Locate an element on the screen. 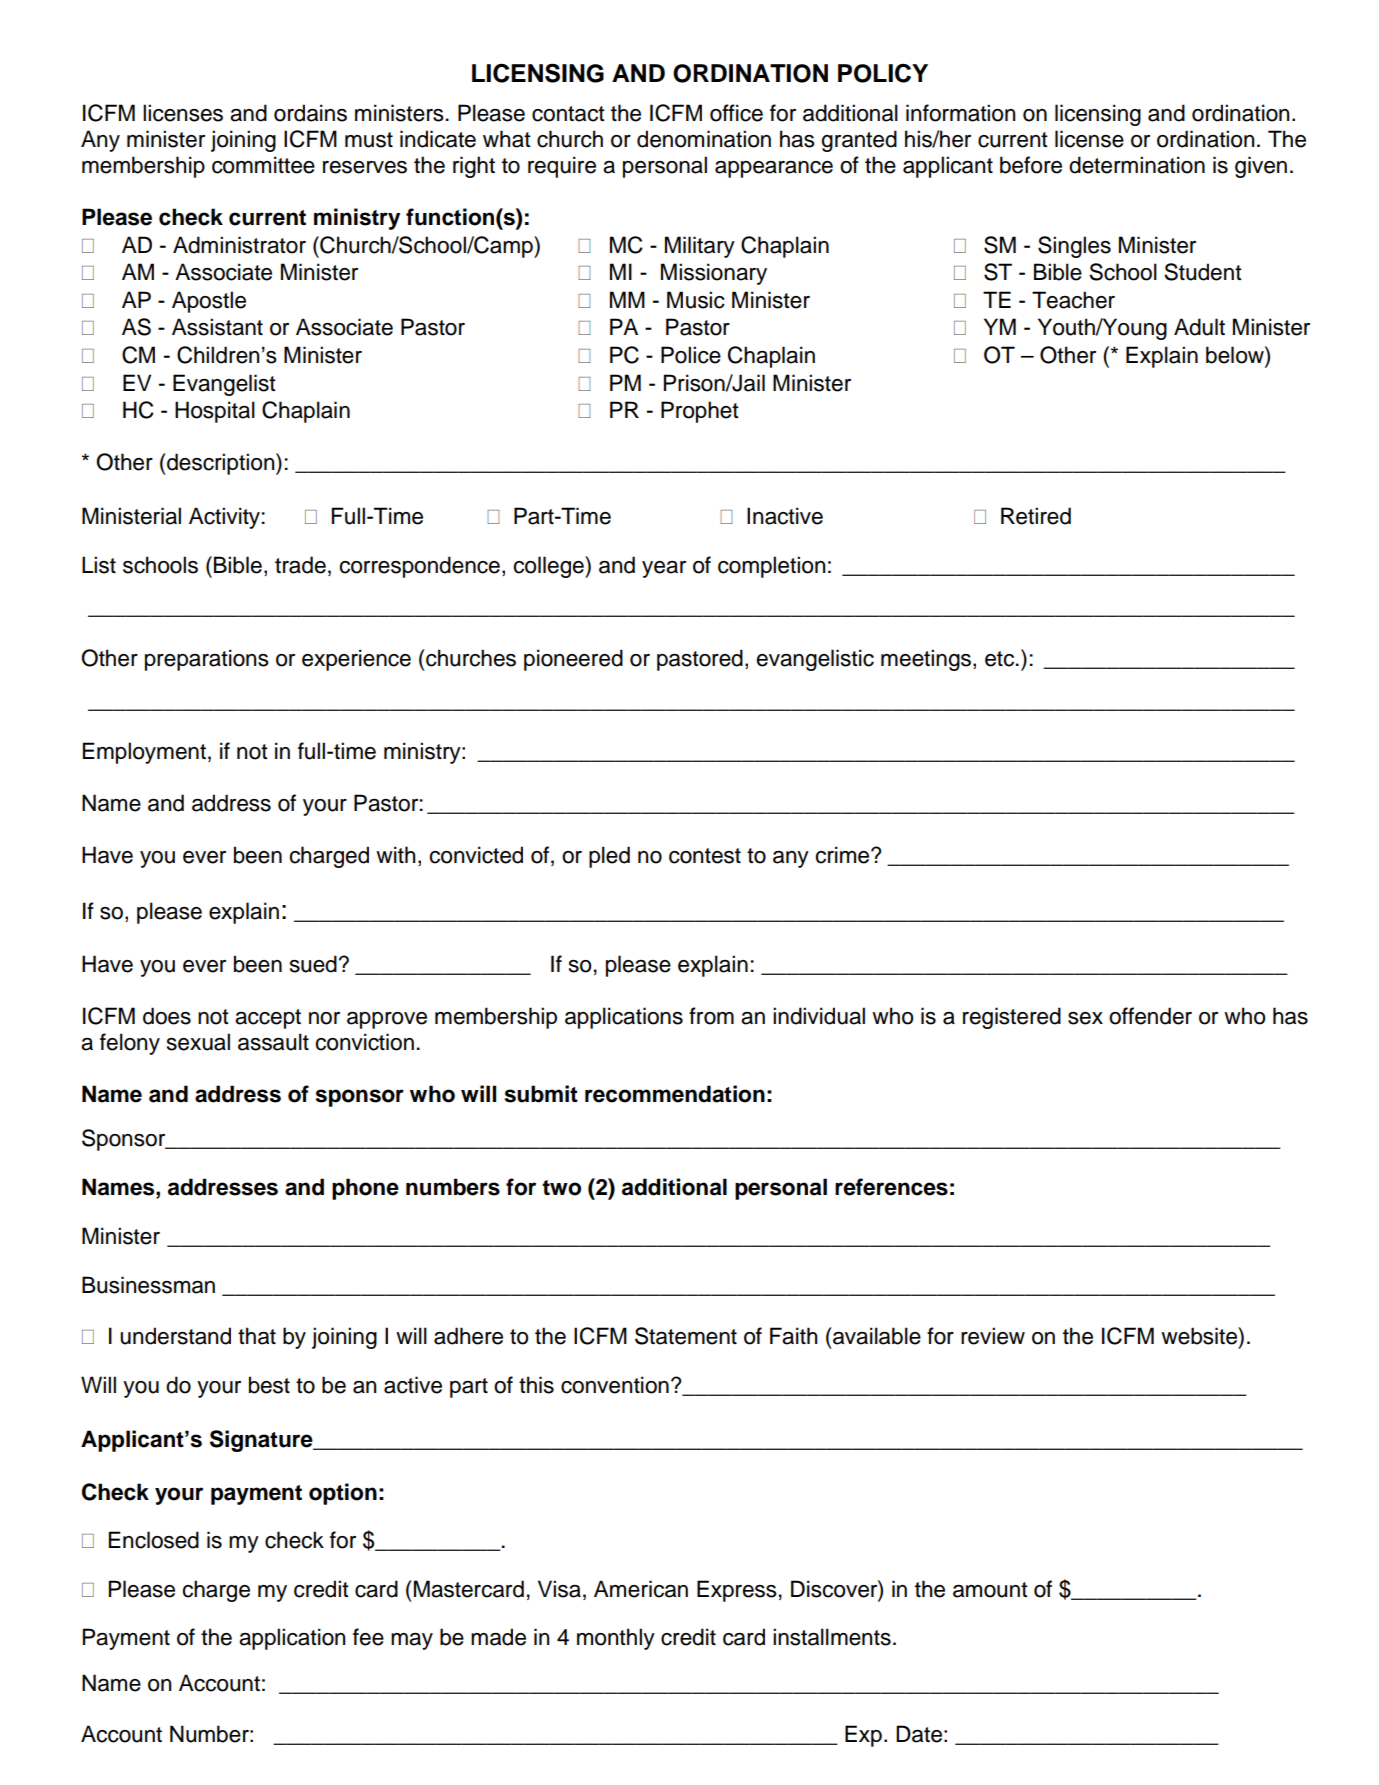  trade is located at coordinates (300, 565).
